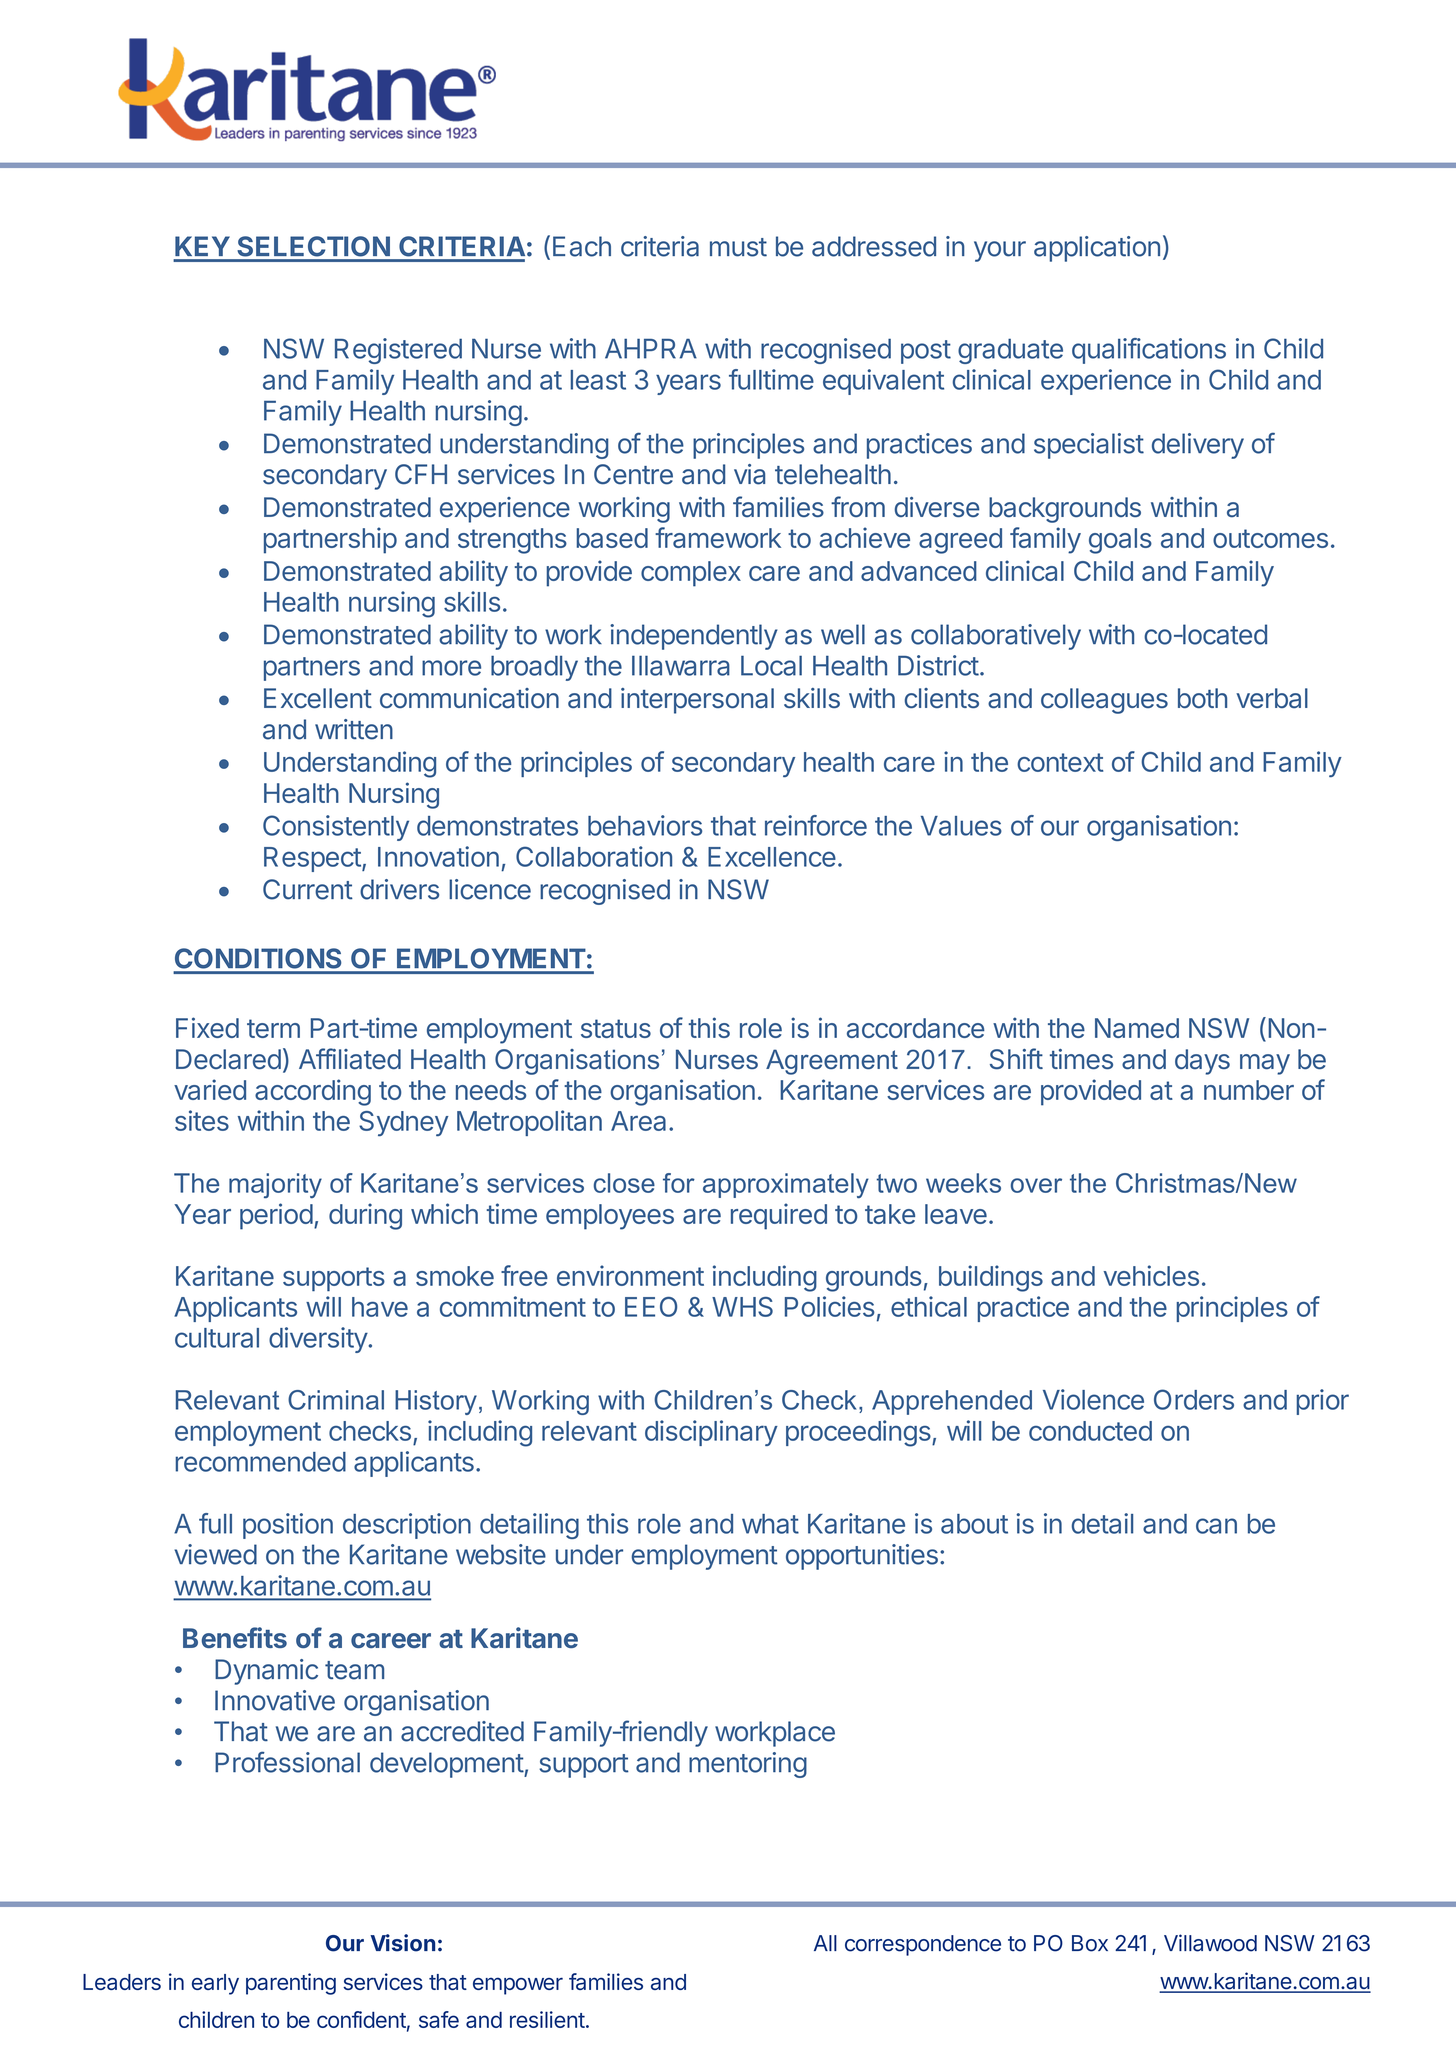 Image resolution: width=1456 pixels, height=2061 pixels. Describe the element at coordinates (1149, 351) in the page. I see `qualifications` at that location.
